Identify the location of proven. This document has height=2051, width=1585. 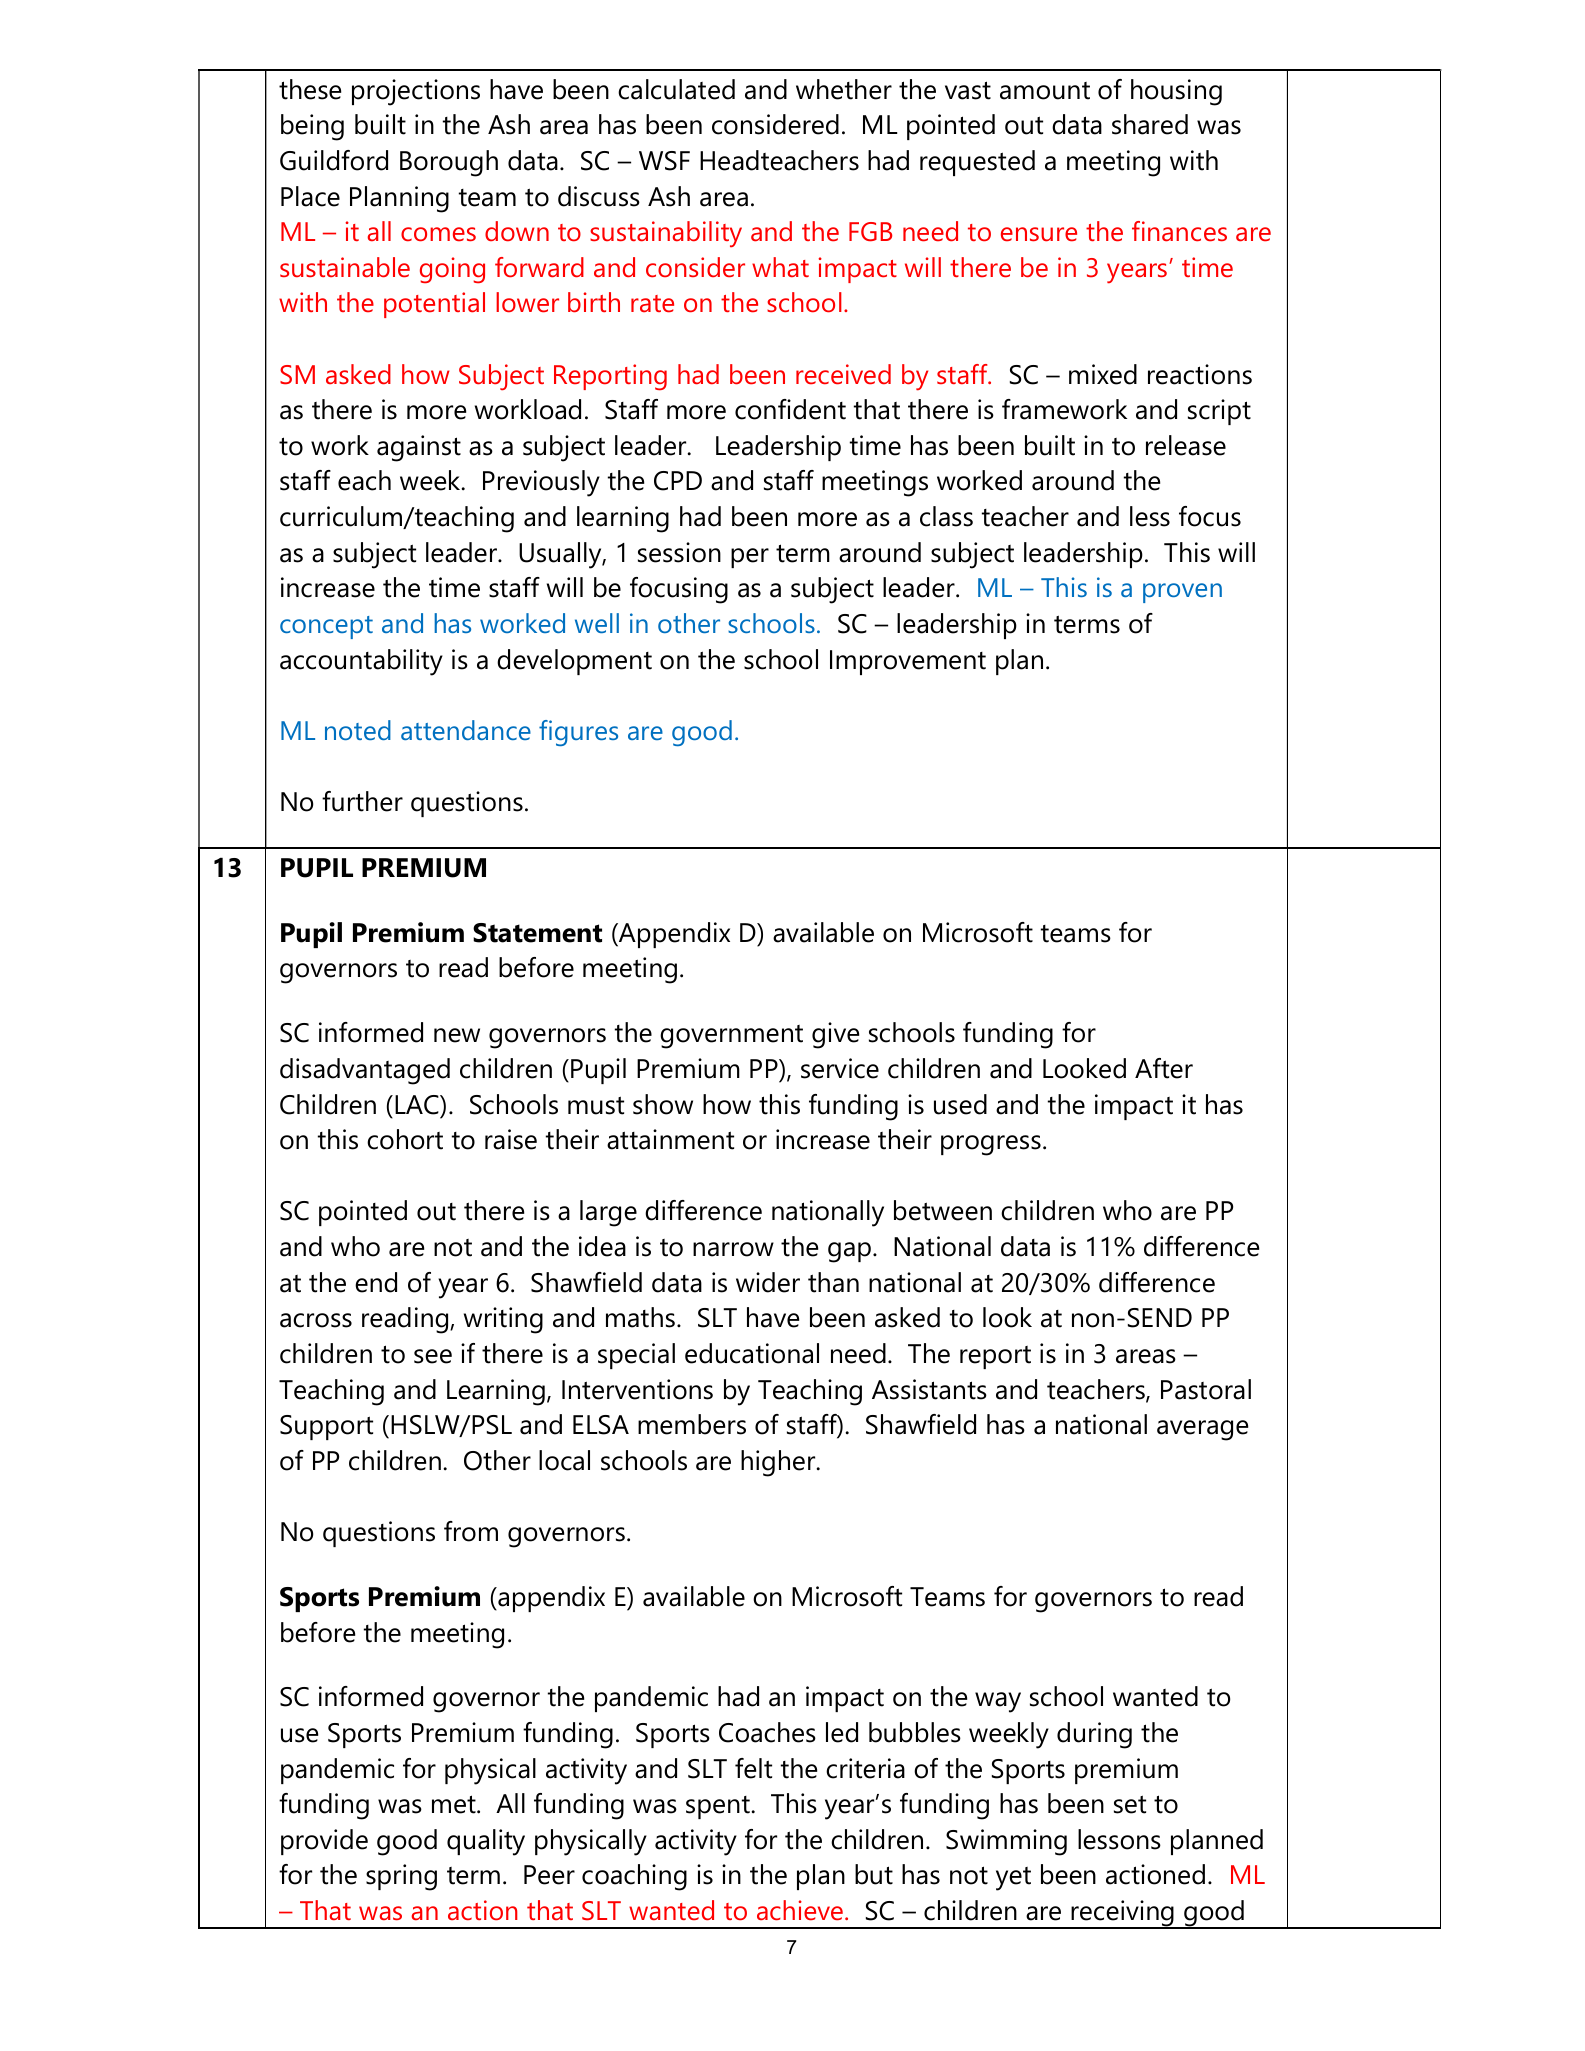
(1182, 593).
